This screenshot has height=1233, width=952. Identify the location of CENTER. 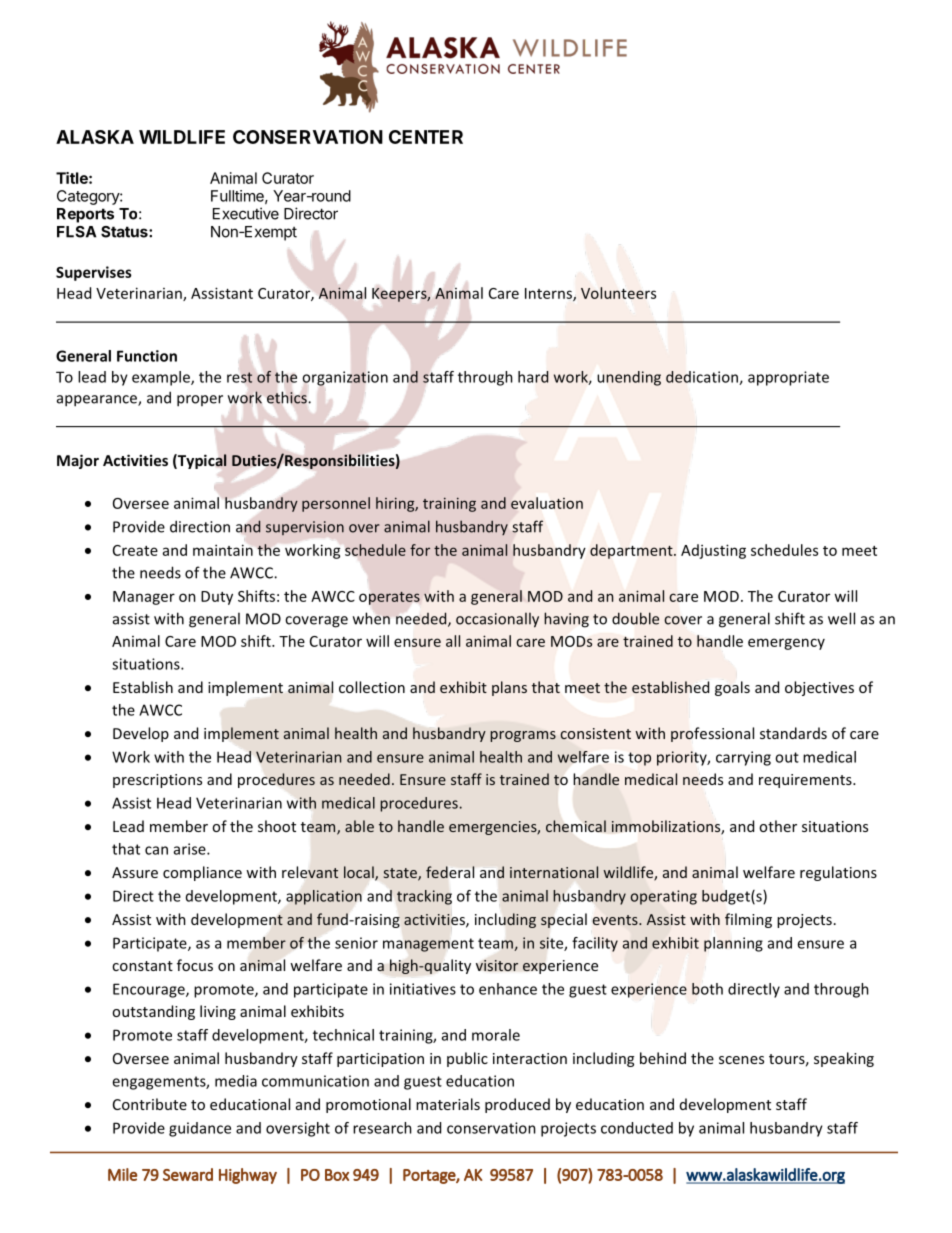
(426, 137).
